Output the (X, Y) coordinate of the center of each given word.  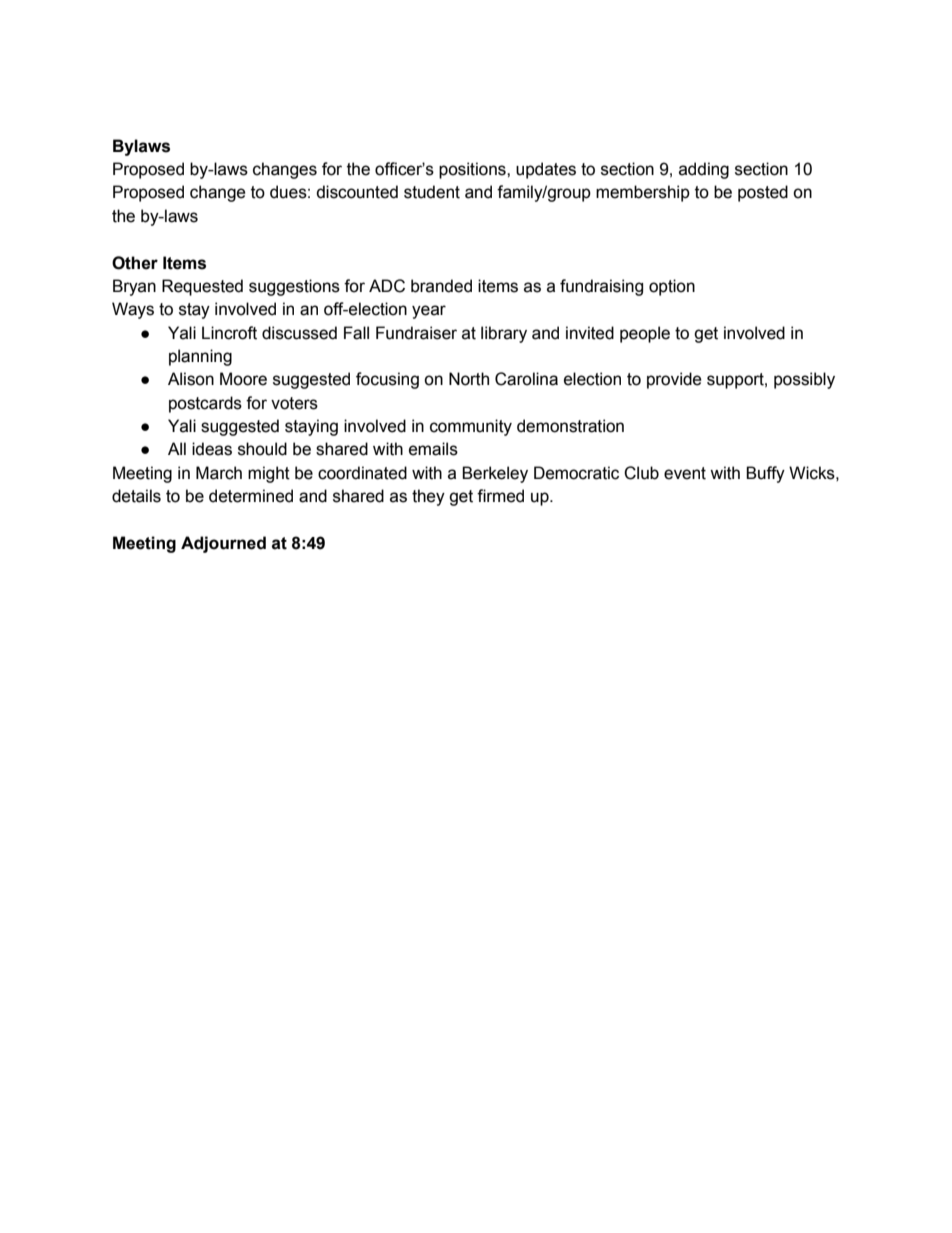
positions (473, 170)
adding (704, 170)
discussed (299, 333)
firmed (500, 496)
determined (251, 496)
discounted (357, 192)
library (504, 334)
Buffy (765, 474)
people (645, 334)
